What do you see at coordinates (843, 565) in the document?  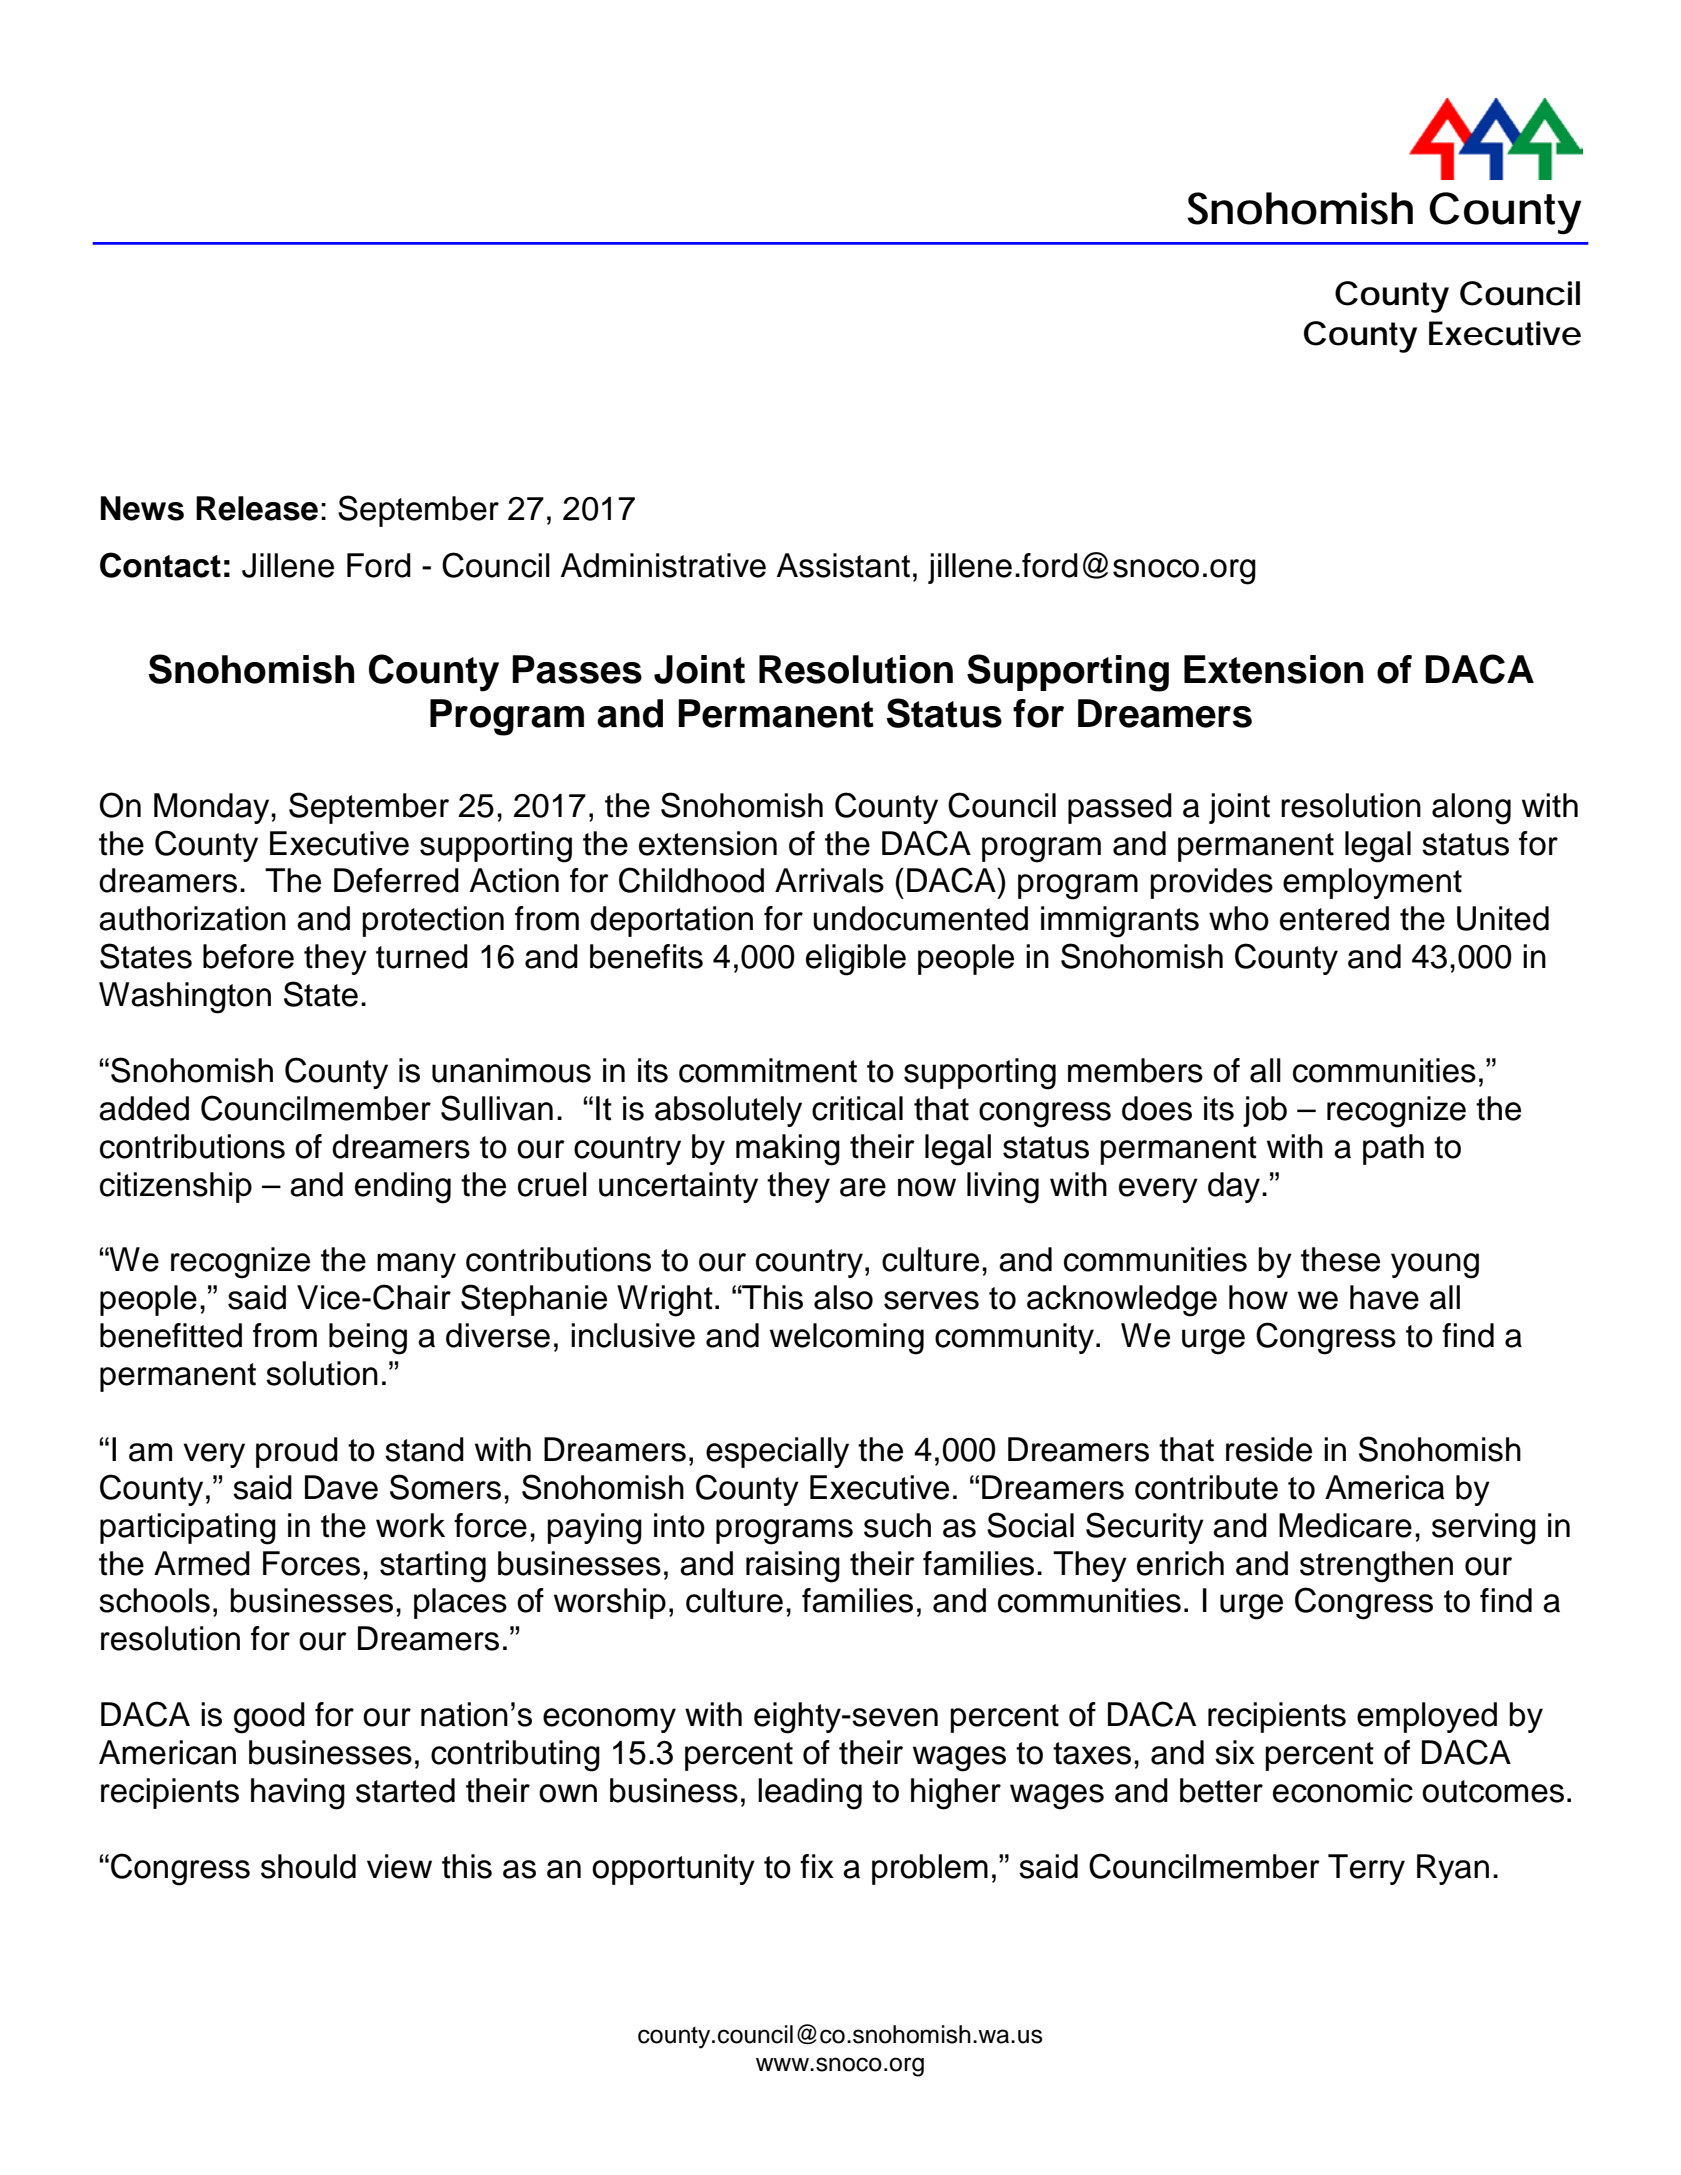 I see `Assistant` at bounding box center [843, 565].
